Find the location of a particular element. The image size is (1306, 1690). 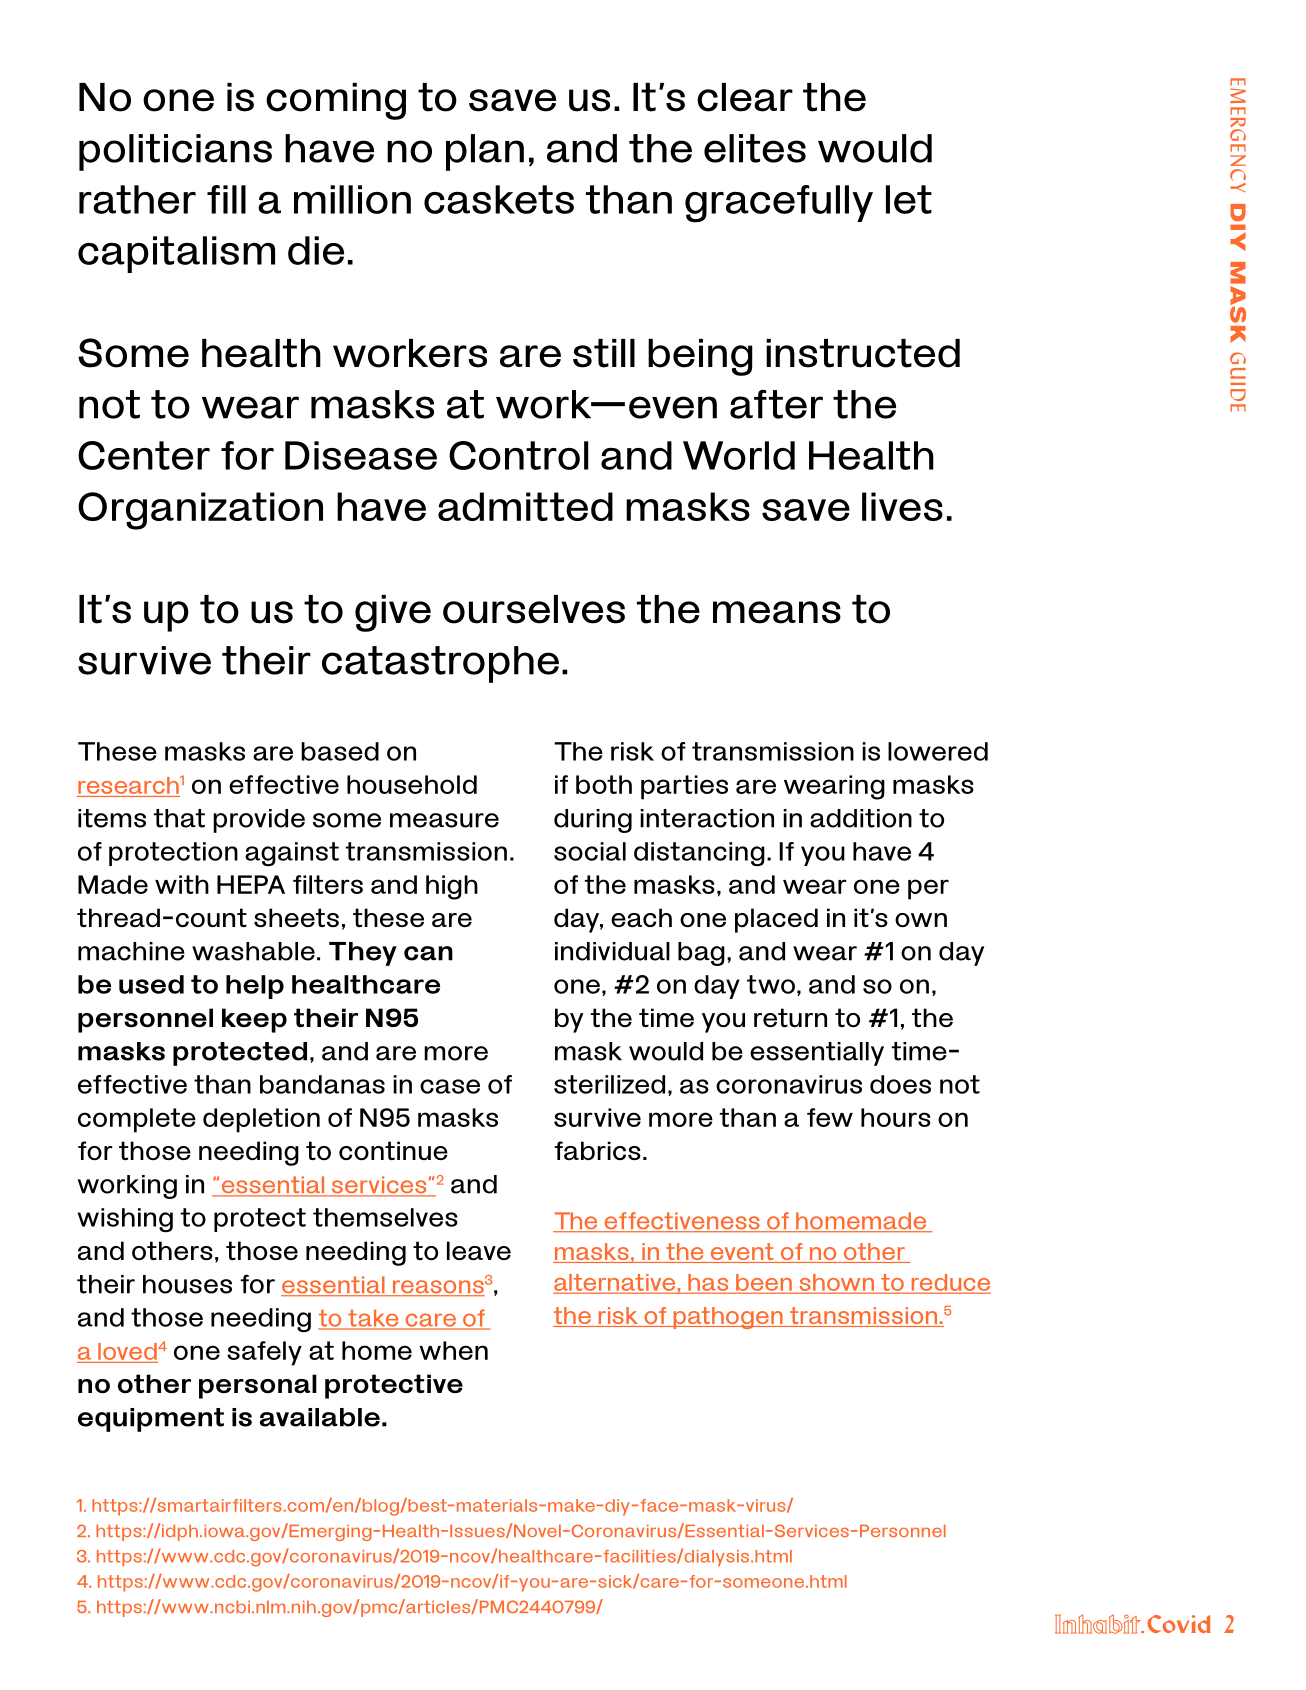

individual is located at coordinates (612, 951).
